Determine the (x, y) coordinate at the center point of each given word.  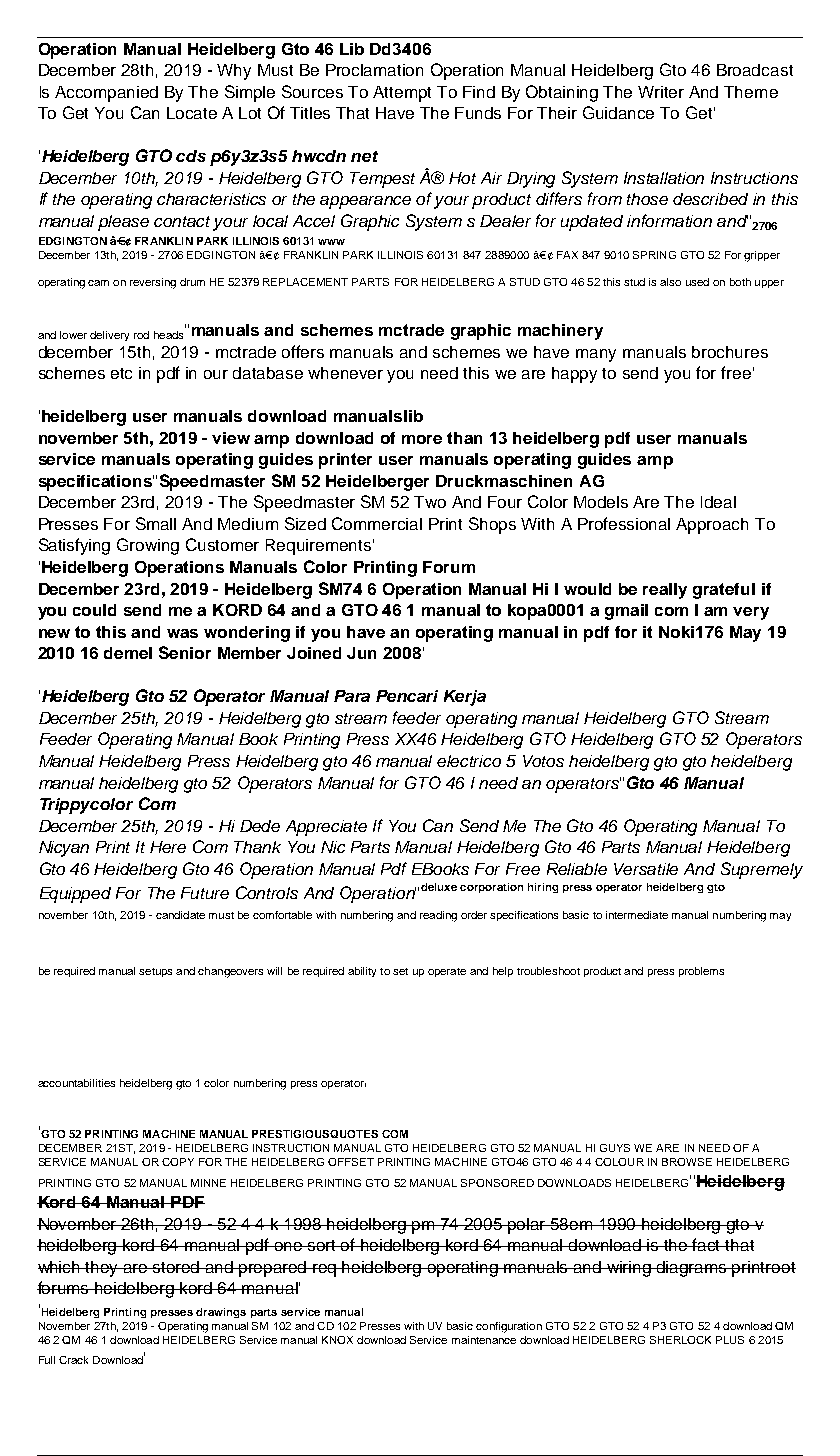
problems (701, 972)
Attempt (402, 94)
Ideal (718, 502)
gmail (626, 612)
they (102, 1269)
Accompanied (106, 94)
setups (155, 972)
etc (121, 373)
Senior (185, 652)
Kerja (465, 698)
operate (447, 972)
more (422, 439)
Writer (661, 92)
